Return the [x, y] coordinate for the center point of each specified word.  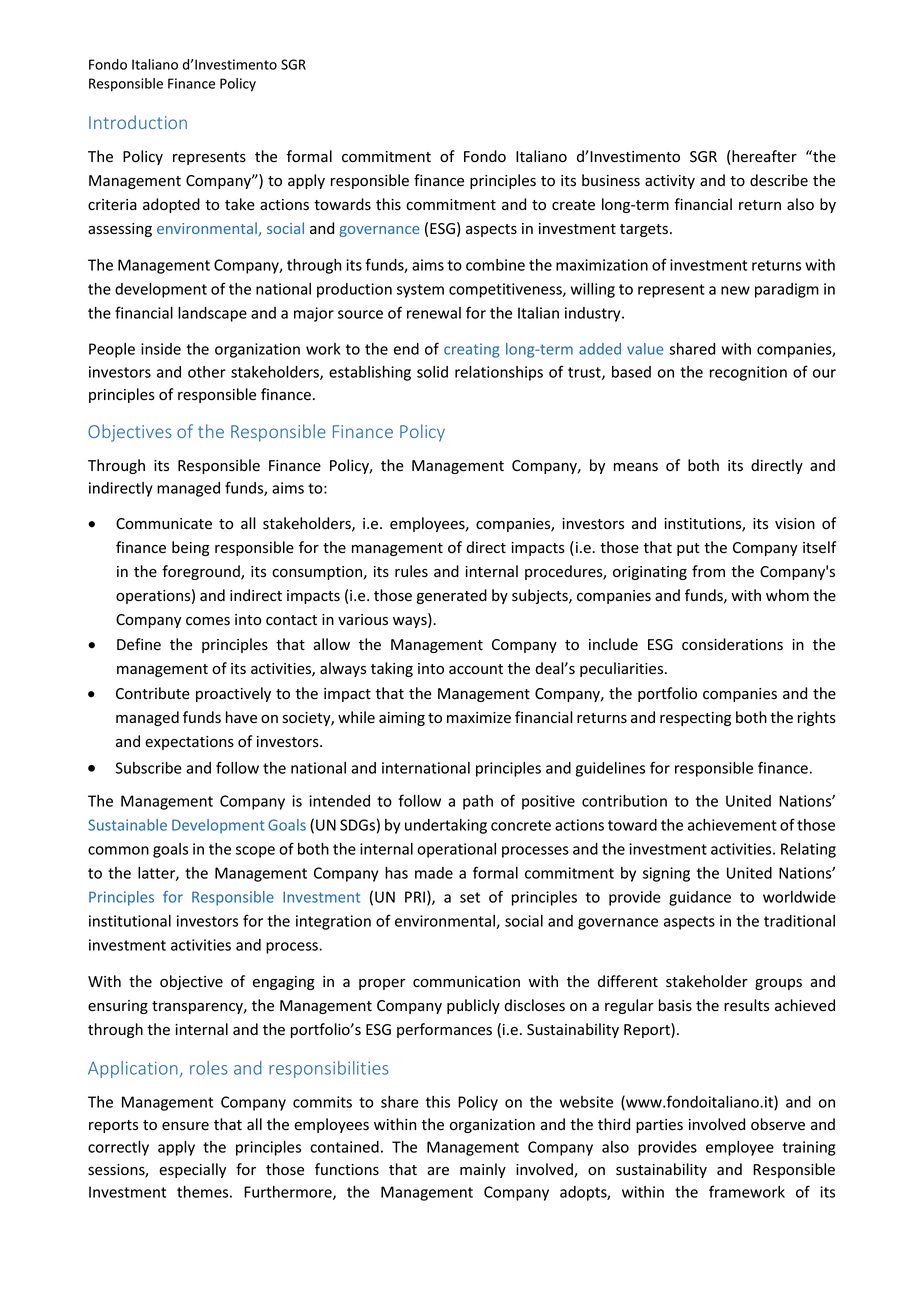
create [573, 205]
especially [192, 1170]
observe [778, 1124]
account [476, 669]
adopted [171, 205]
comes [208, 621]
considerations [732, 644]
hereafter [763, 156]
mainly [483, 1170]
